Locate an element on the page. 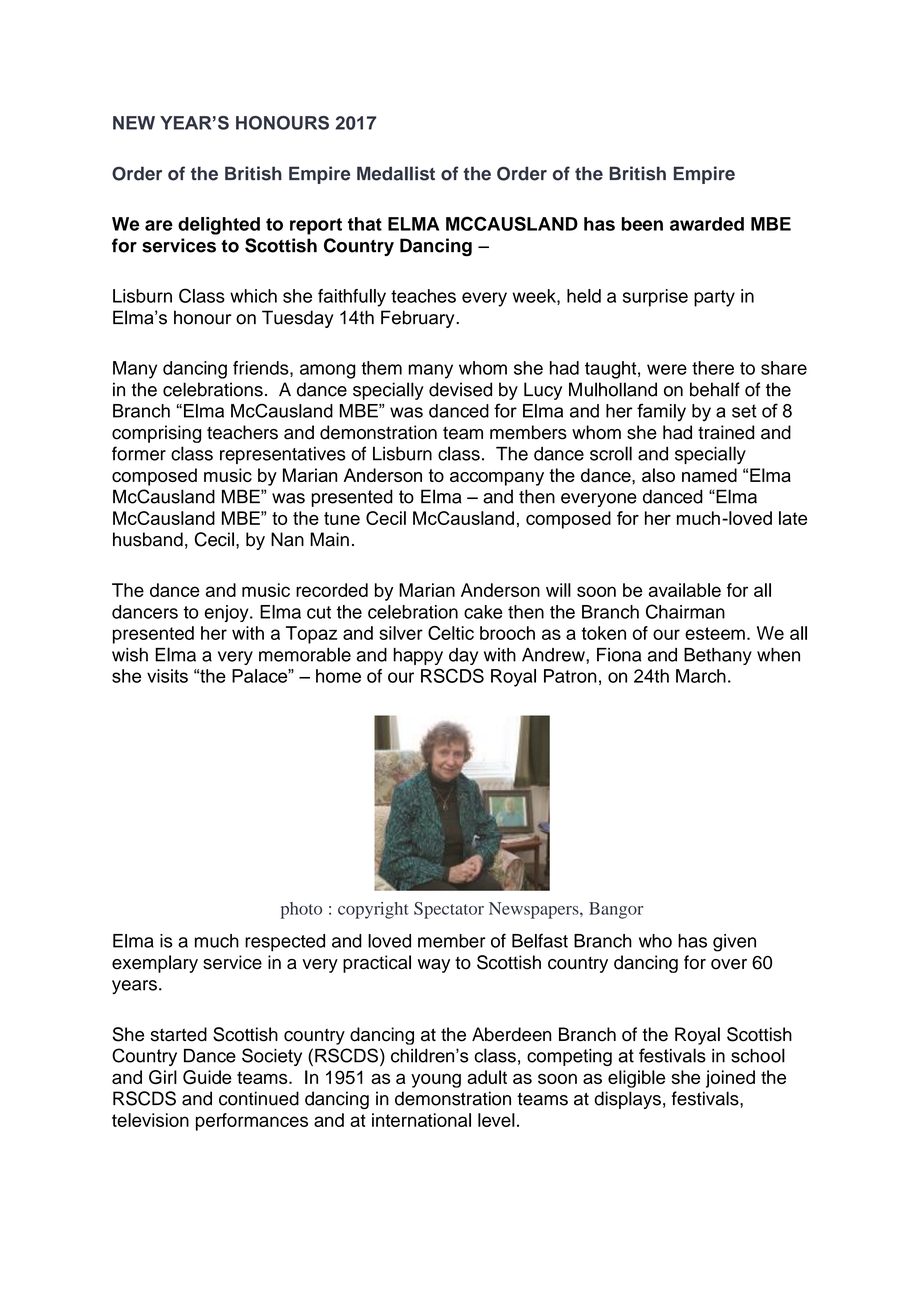  young is located at coordinates (436, 1080).
